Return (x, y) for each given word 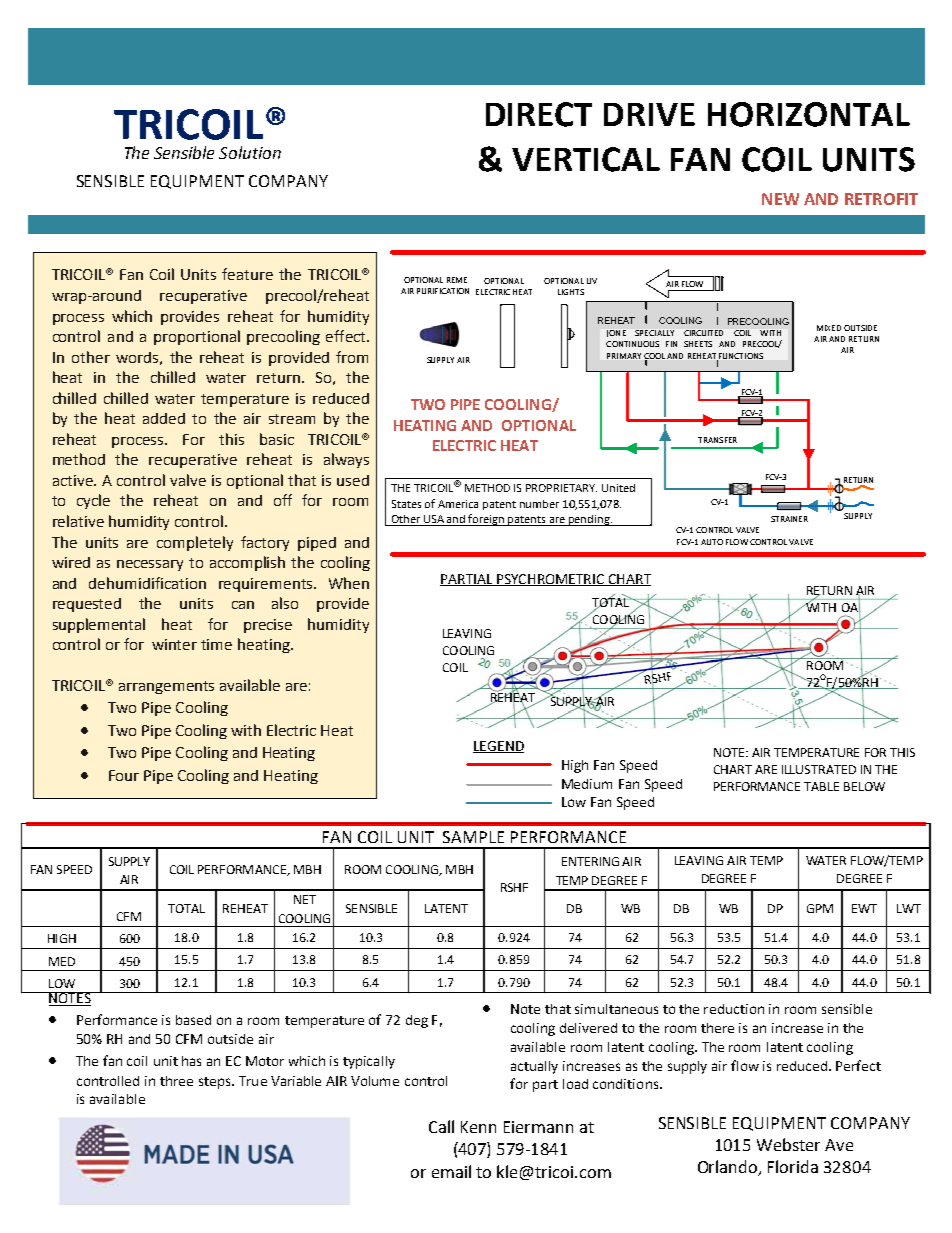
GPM (820, 908)
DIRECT (539, 114)
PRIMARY (624, 356)
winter (174, 644)
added (164, 418)
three (176, 1081)
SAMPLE (473, 837)
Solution (250, 152)
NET (305, 899)
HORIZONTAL (809, 114)
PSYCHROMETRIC (551, 580)
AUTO (712, 542)
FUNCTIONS (740, 357)
